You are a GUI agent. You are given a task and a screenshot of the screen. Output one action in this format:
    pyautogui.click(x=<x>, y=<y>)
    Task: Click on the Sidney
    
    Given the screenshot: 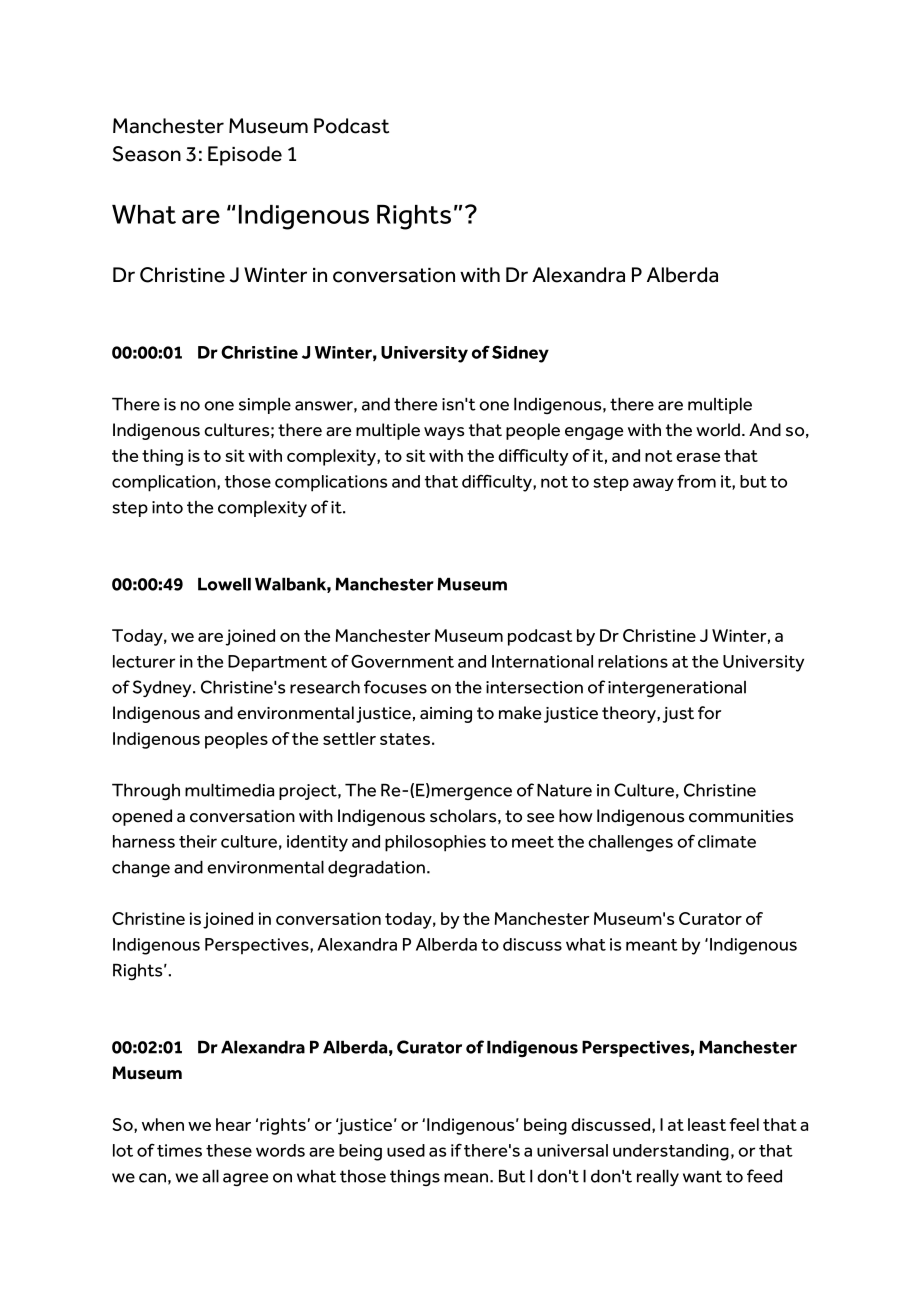 What is the action you would take?
    pyautogui.click(x=520, y=354)
